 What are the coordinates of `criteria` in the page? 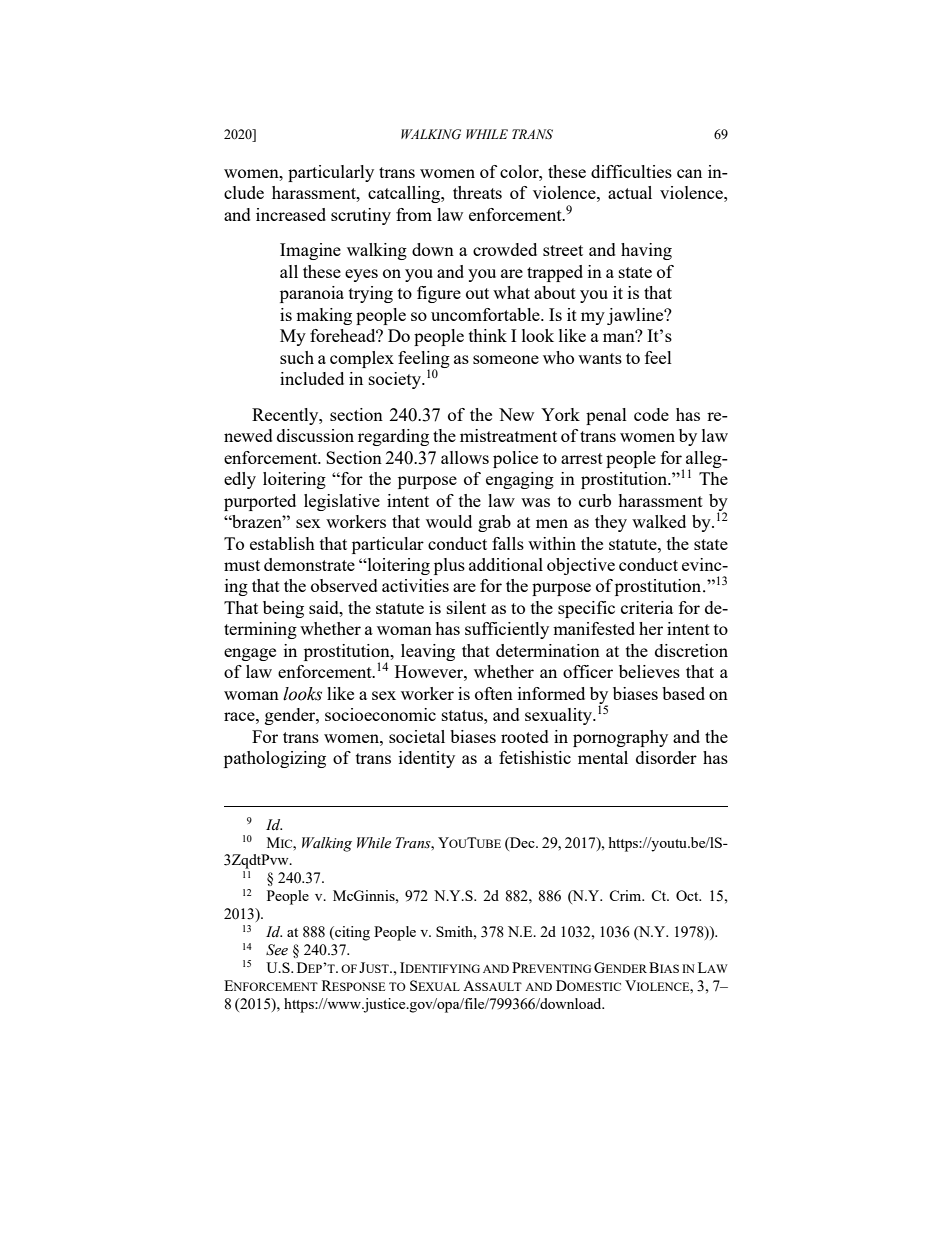 It's located at (647, 607).
